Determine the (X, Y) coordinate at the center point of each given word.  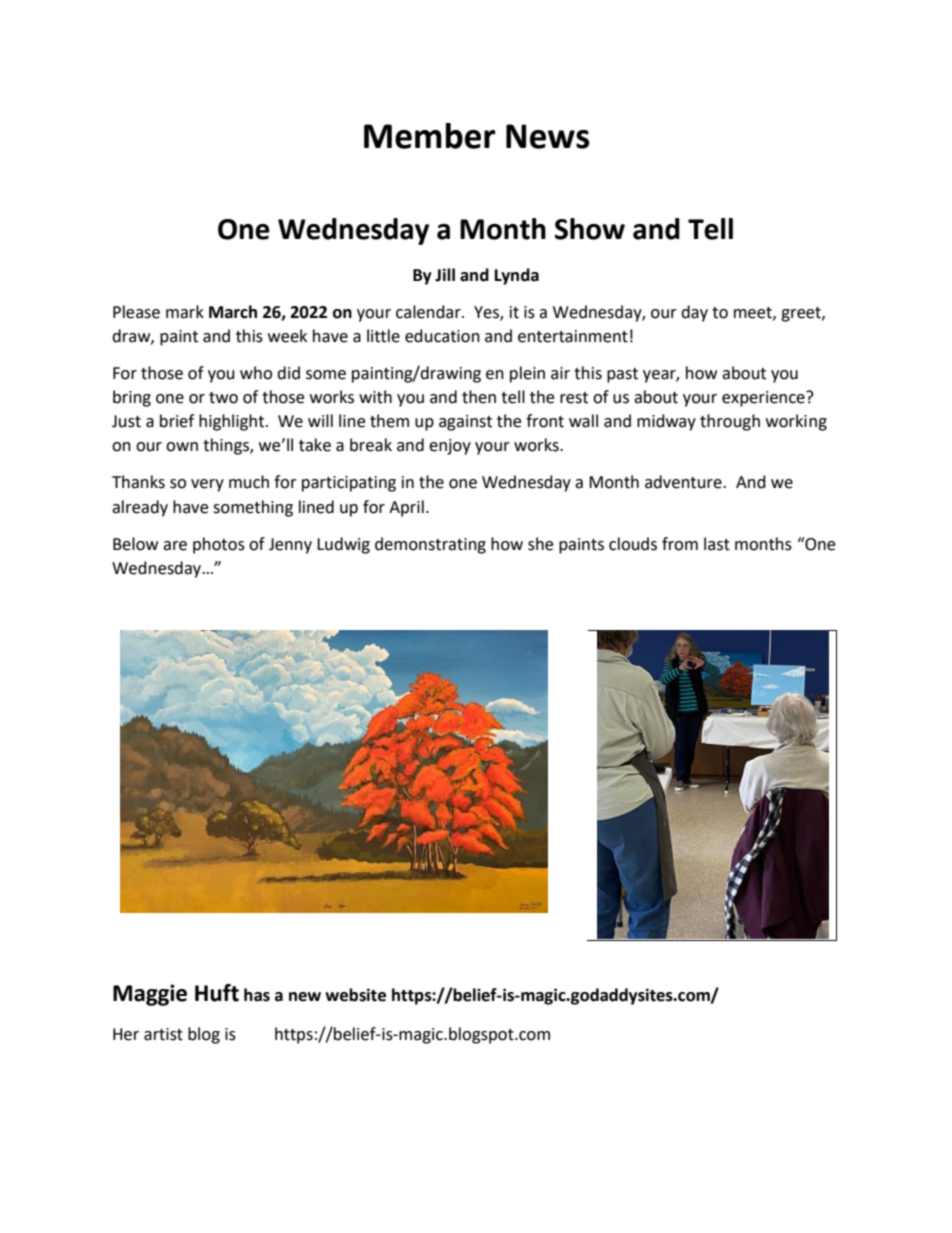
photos (219, 545)
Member (429, 136)
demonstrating (430, 545)
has (257, 995)
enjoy (450, 447)
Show (590, 229)
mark (185, 312)
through (730, 422)
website (355, 995)
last (717, 544)
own (182, 447)
